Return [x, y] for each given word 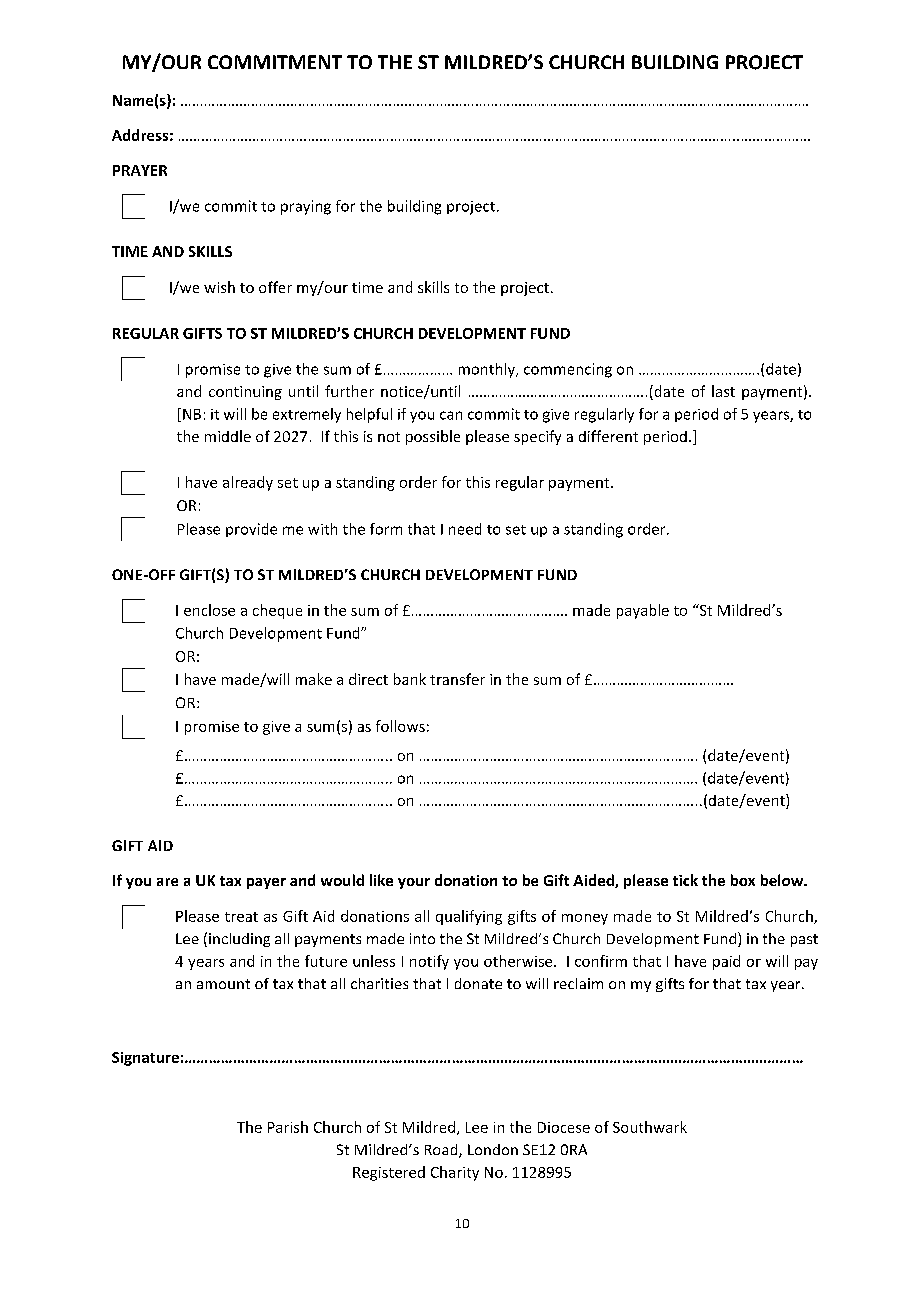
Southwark [650, 1127]
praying [306, 207]
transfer [457, 679]
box [743, 880]
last [723, 391]
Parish [288, 1127]
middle [228, 436]
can [451, 415]
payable [643, 611]
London [493, 1149]
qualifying [469, 917]
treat [241, 917]
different [608, 436]
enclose [209, 610]
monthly [488, 370]
